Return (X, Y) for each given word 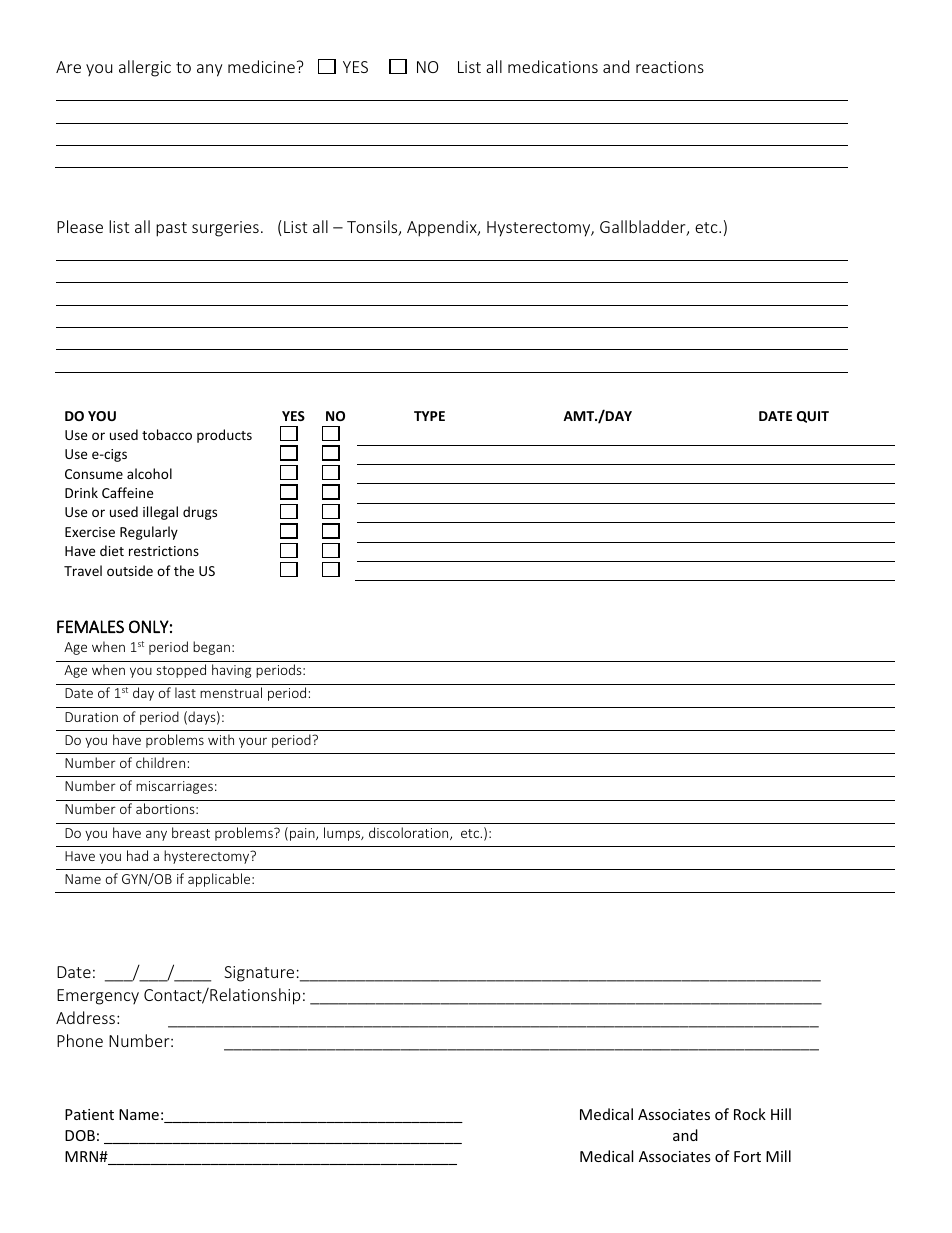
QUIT (813, 417)
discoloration (410, 833)
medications (553, 66)
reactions (670, 67)
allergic (145, 68)
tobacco (167, 434)
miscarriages (174, 787)
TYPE (429, 416)
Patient (89, 1114)
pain (303, 834)
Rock (750, 1114)
